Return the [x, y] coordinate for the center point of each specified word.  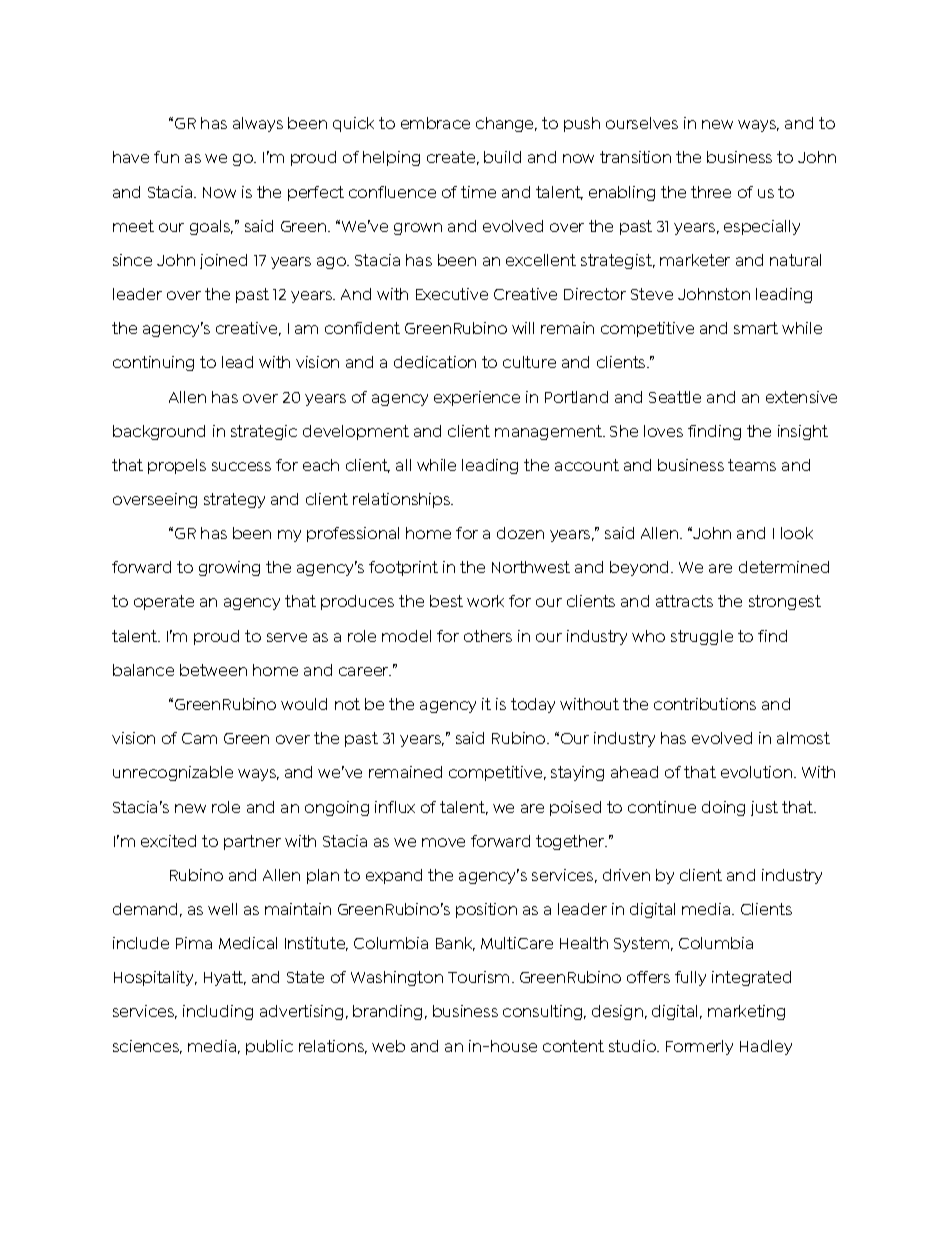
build [502, 157]
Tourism [478, 977]
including [218, 1012]
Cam [199, 738]
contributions [705, 704]
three [711, 192]
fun [166, 157]
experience [477, 398]
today [533, 705]
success [241, 466]
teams [752, 465]
